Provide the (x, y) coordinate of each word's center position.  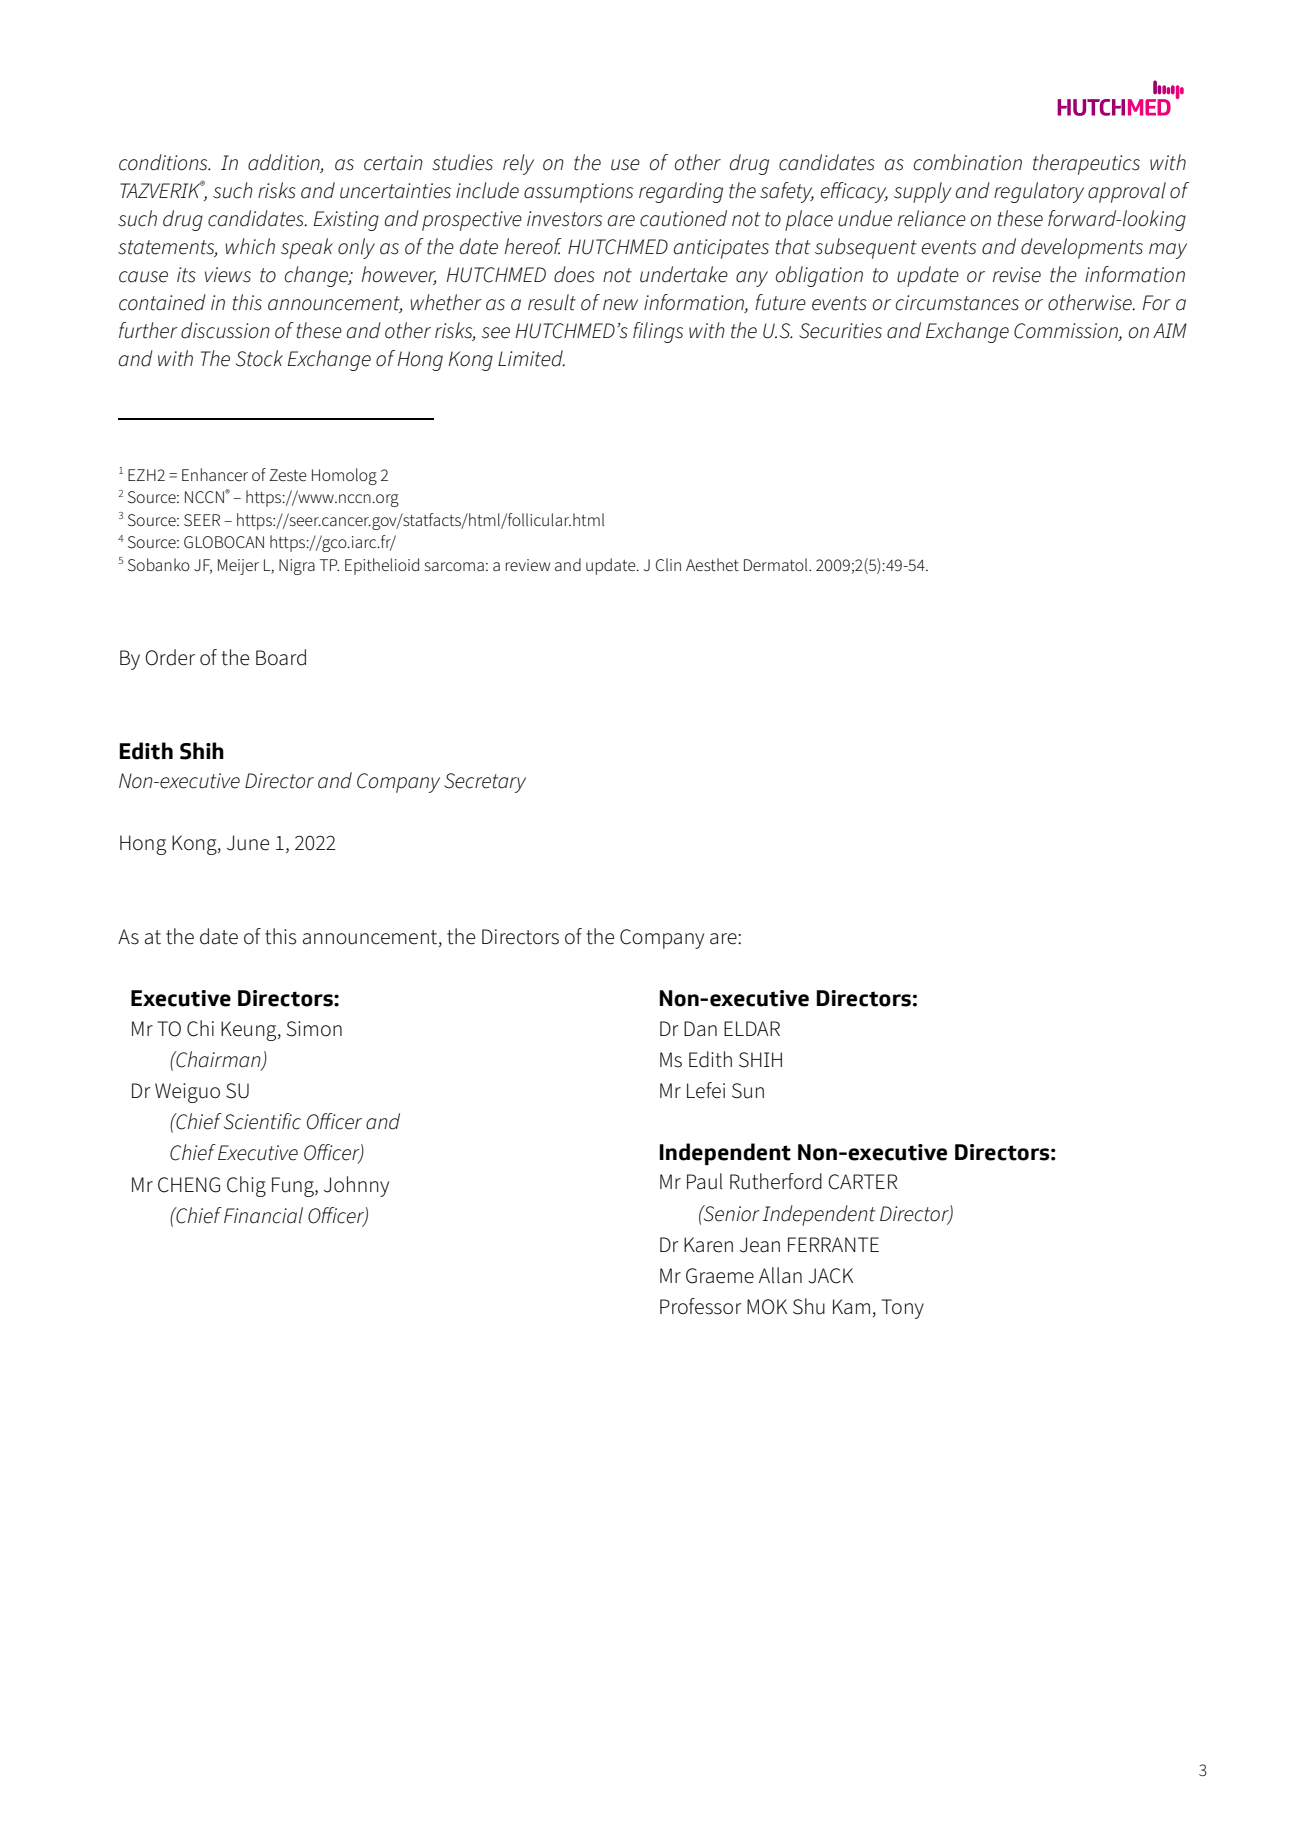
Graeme (720, 1276)
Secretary (485, 783)
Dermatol (777, 564)
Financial (263, 1215)
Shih (202, 751)
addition (285, 163)
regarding (681, 192)
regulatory (1039, 192)
